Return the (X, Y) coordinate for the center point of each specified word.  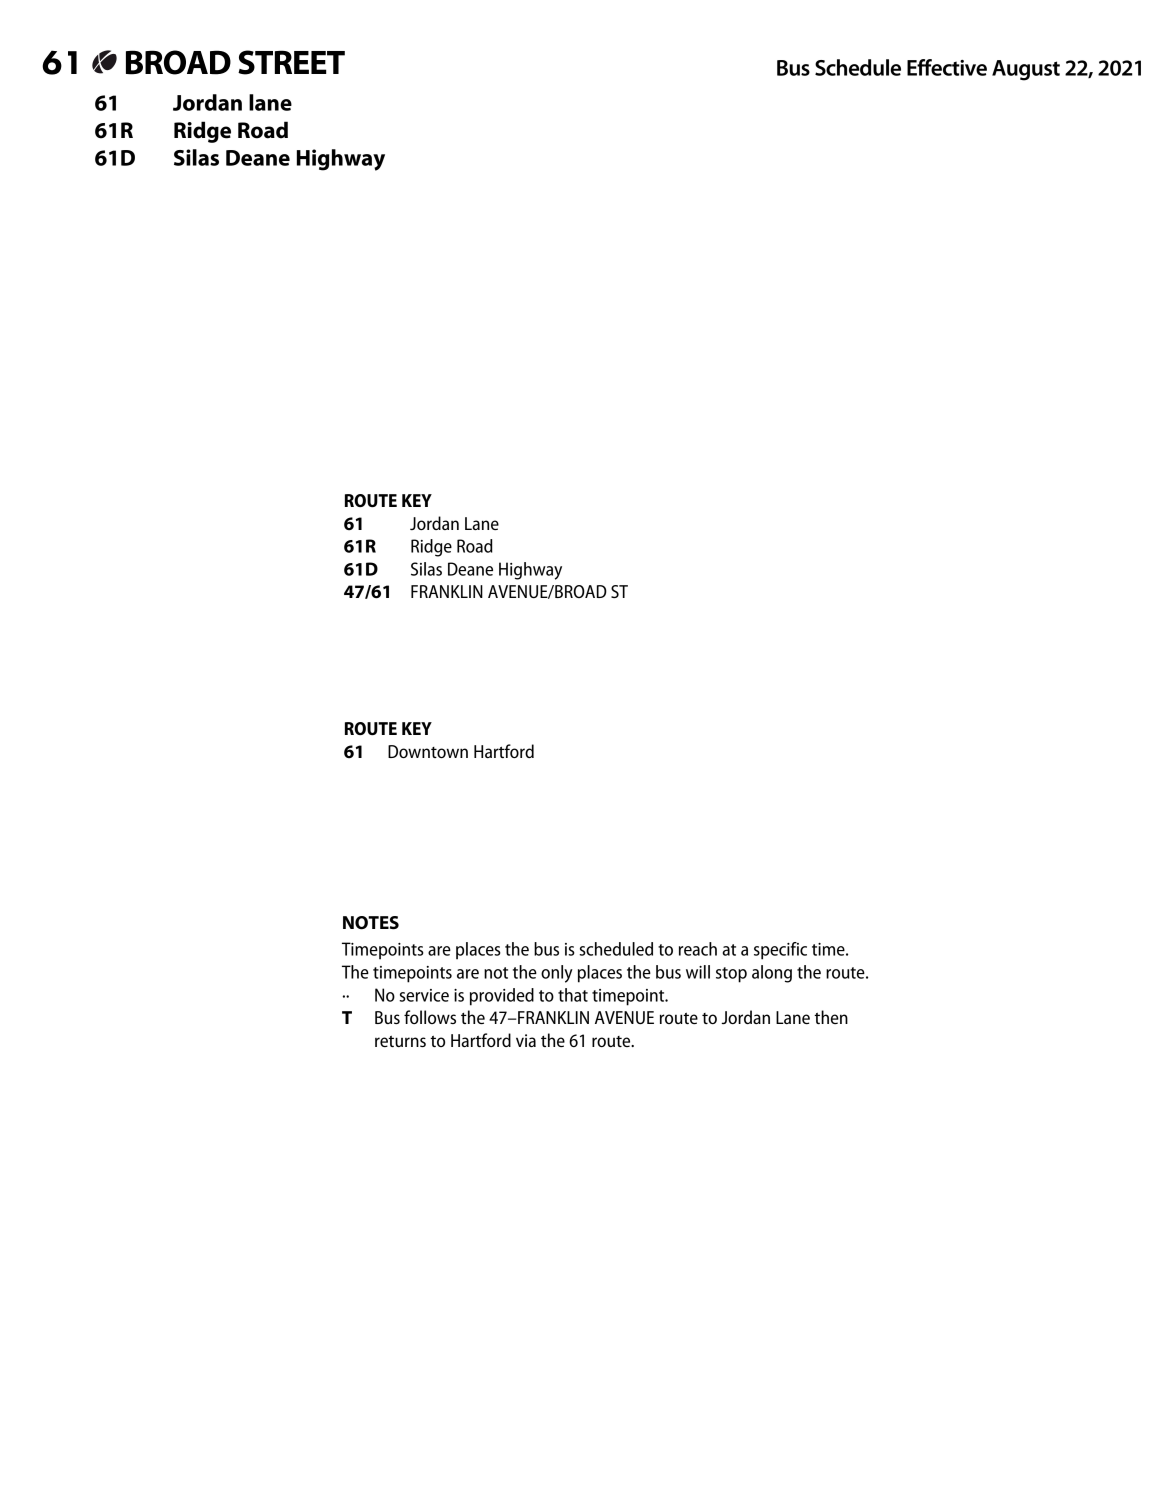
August (1026, 70)
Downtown (428, 751)
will (698, 972)
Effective (947, 67)
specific (780, 951)
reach (698, 949)
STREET (291, 62)
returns (400, 1041)
